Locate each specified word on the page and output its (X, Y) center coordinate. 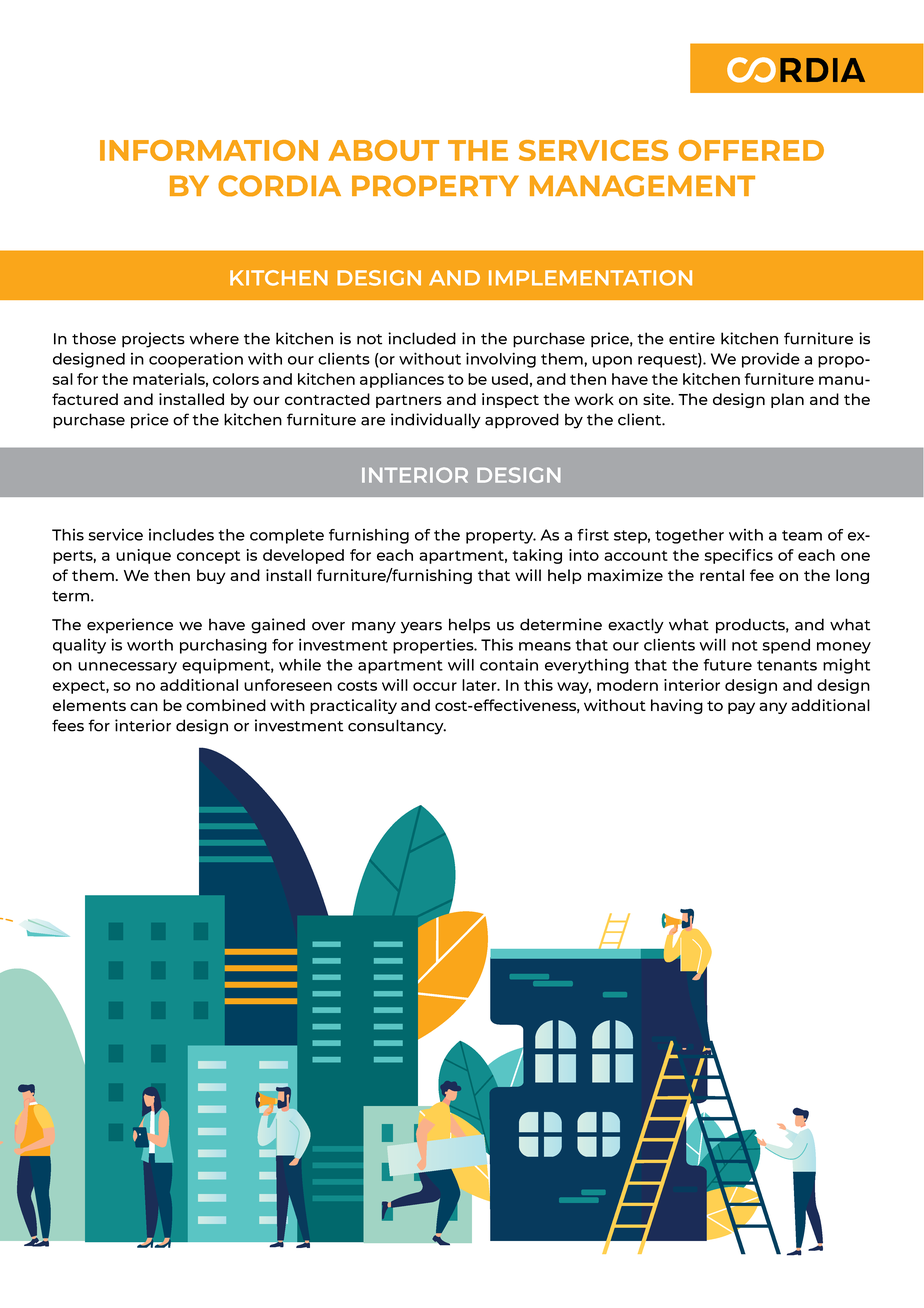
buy (211, 576)
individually (436, 421)
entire (692, 338)
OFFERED (751, 150)
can (144, 706)
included (422, 338)
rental (722, 575)
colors (236, 379)
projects (153, 340)
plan (787, 400)
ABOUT (383, 150)
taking (537, 556)
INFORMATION (209, 150)
